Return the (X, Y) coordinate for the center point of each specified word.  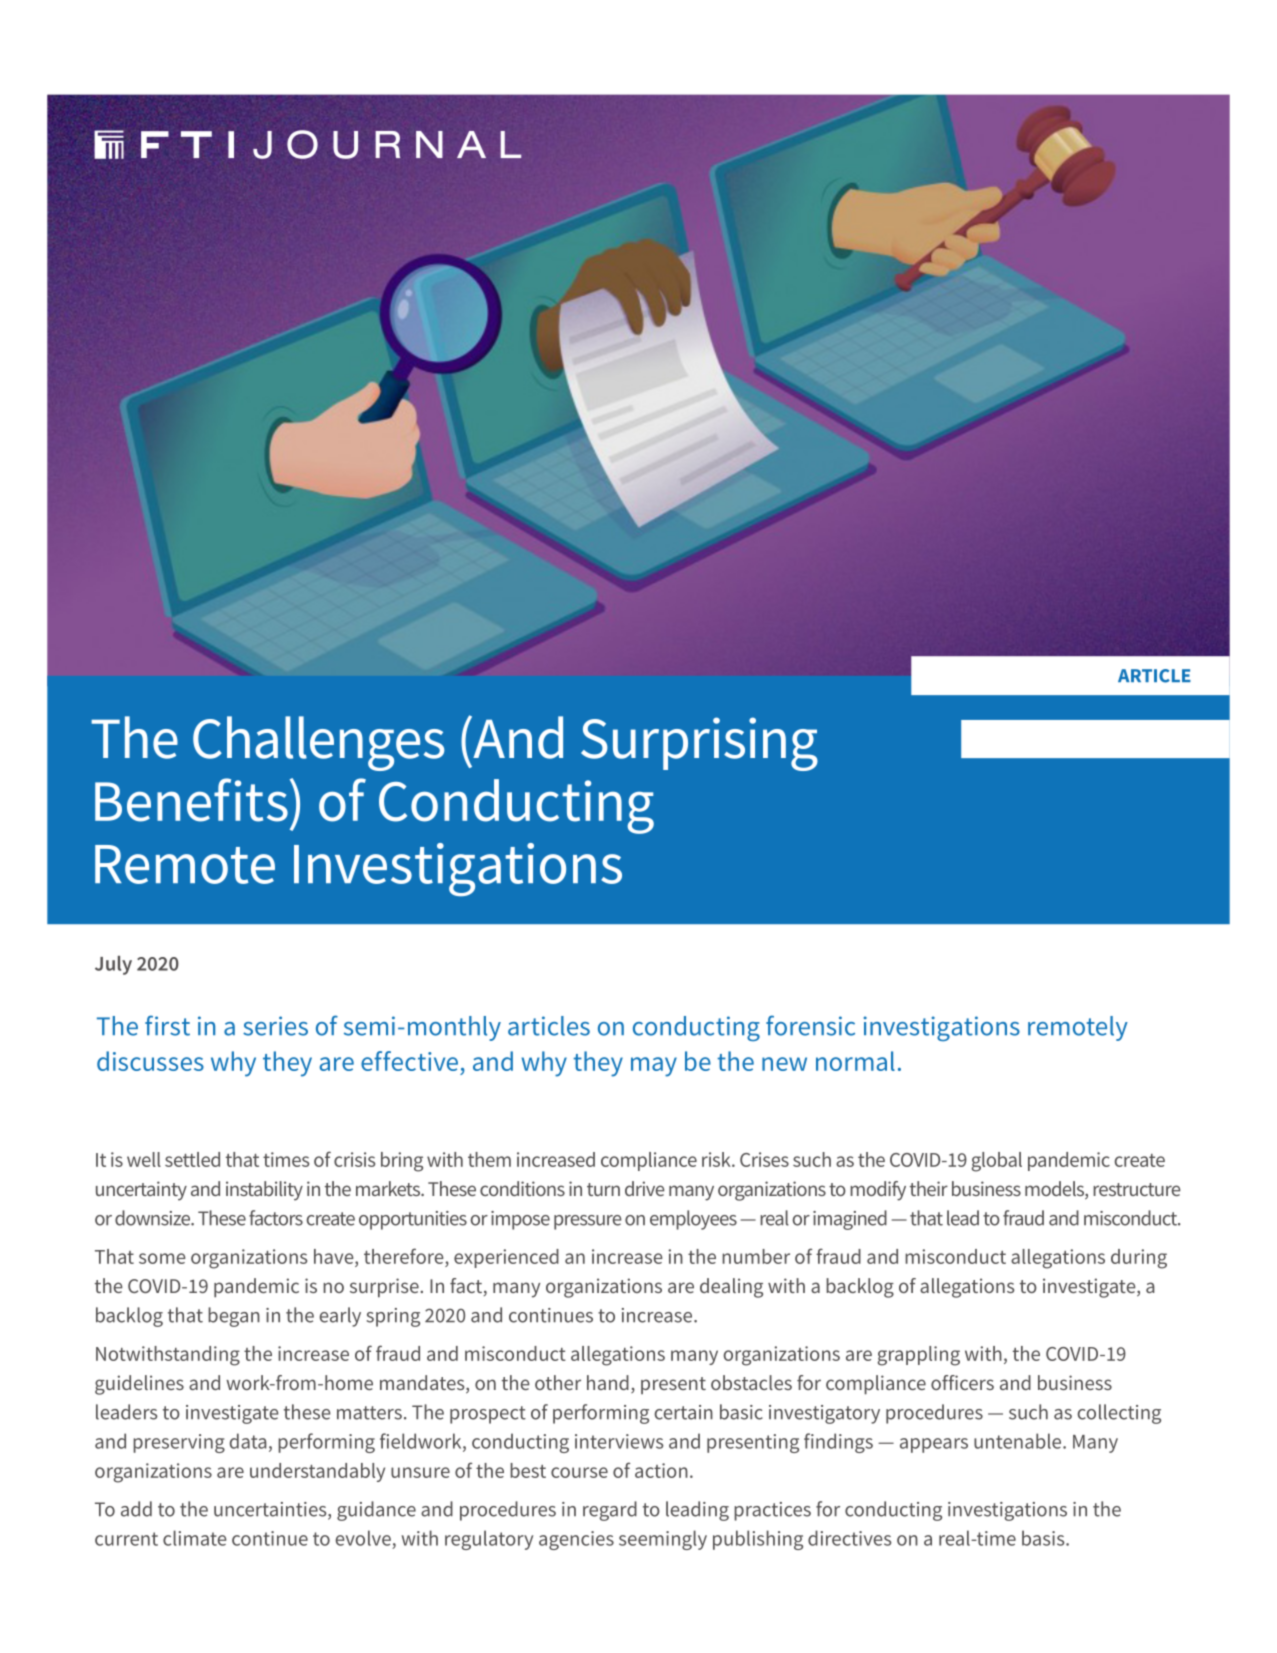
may (654, 1067)
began (234, 1317)
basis (1044, 1538)
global (997, 1162)
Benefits (191, 800)
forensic (810, 1025)
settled (192, 1159)
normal (855, 1061)
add (136, 1509)
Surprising (699, 744)
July (113, 965)
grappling (919, 1356)
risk (717, 1159)
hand (608, 1382)
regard (610, 1511)
